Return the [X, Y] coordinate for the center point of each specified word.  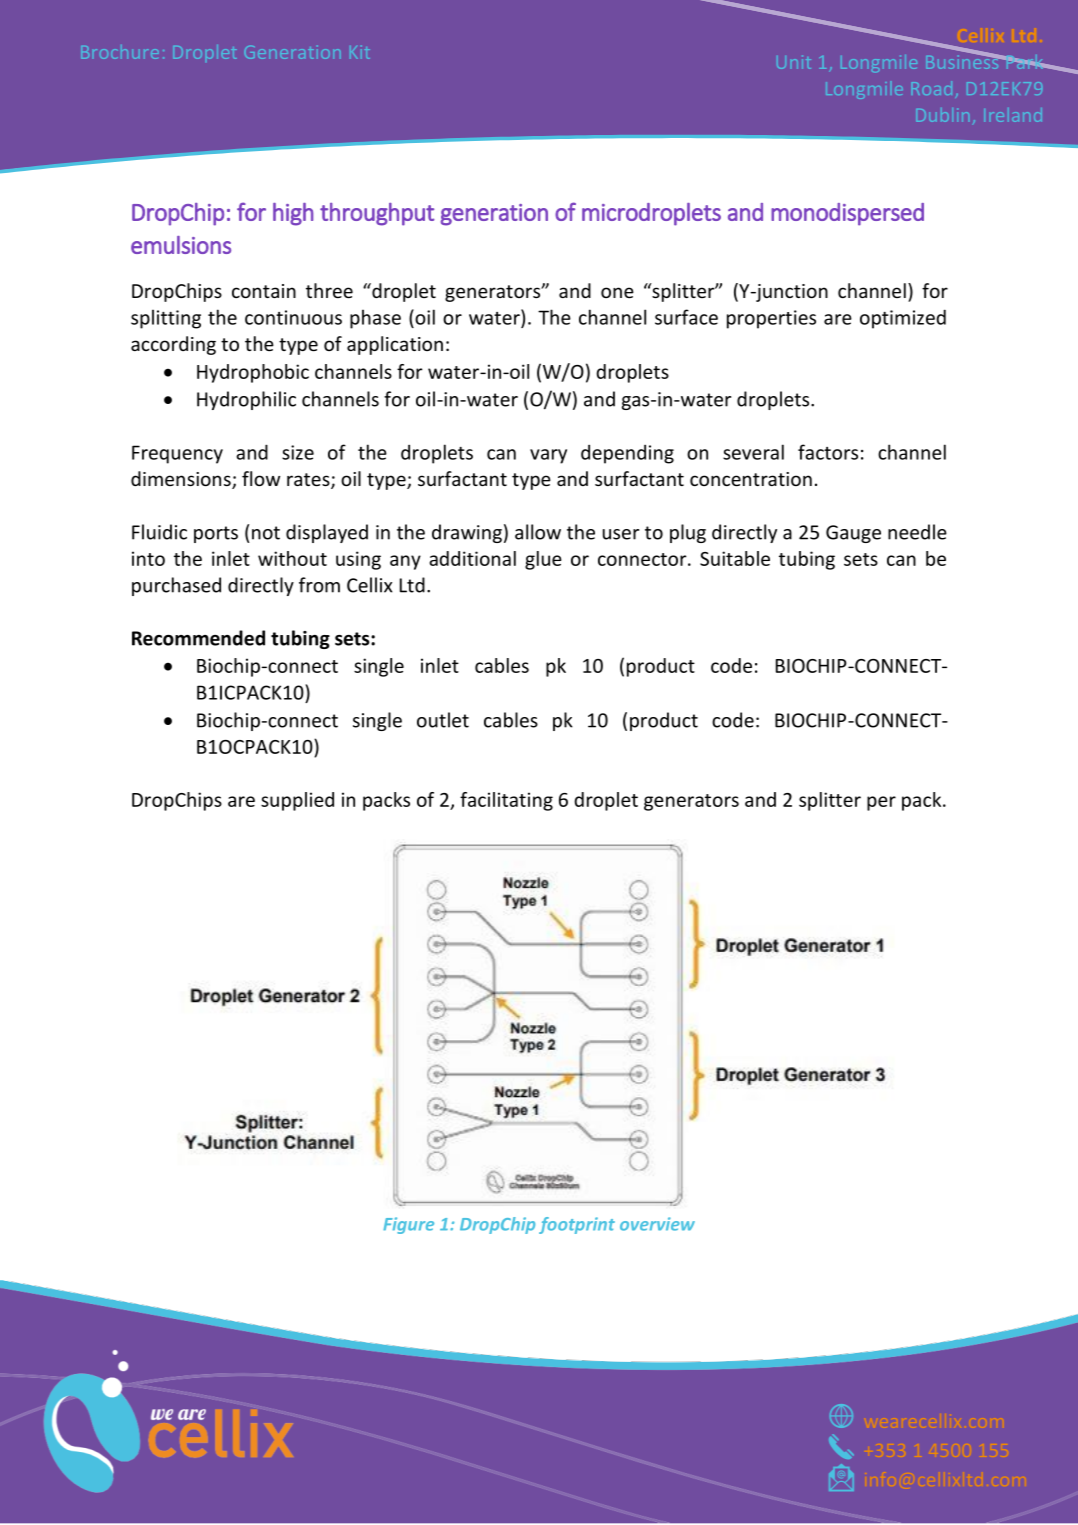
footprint [577, 1225]
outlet [443, 720]
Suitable [735, 558]
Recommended [198, 638]
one [617, 292]
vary [548, 456]
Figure [408, 1225]
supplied [297, 801]
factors [828, 452]
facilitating [506, 801]
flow [261, 478]
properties [771, 319]
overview [657, 1224]
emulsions [181, 245]
